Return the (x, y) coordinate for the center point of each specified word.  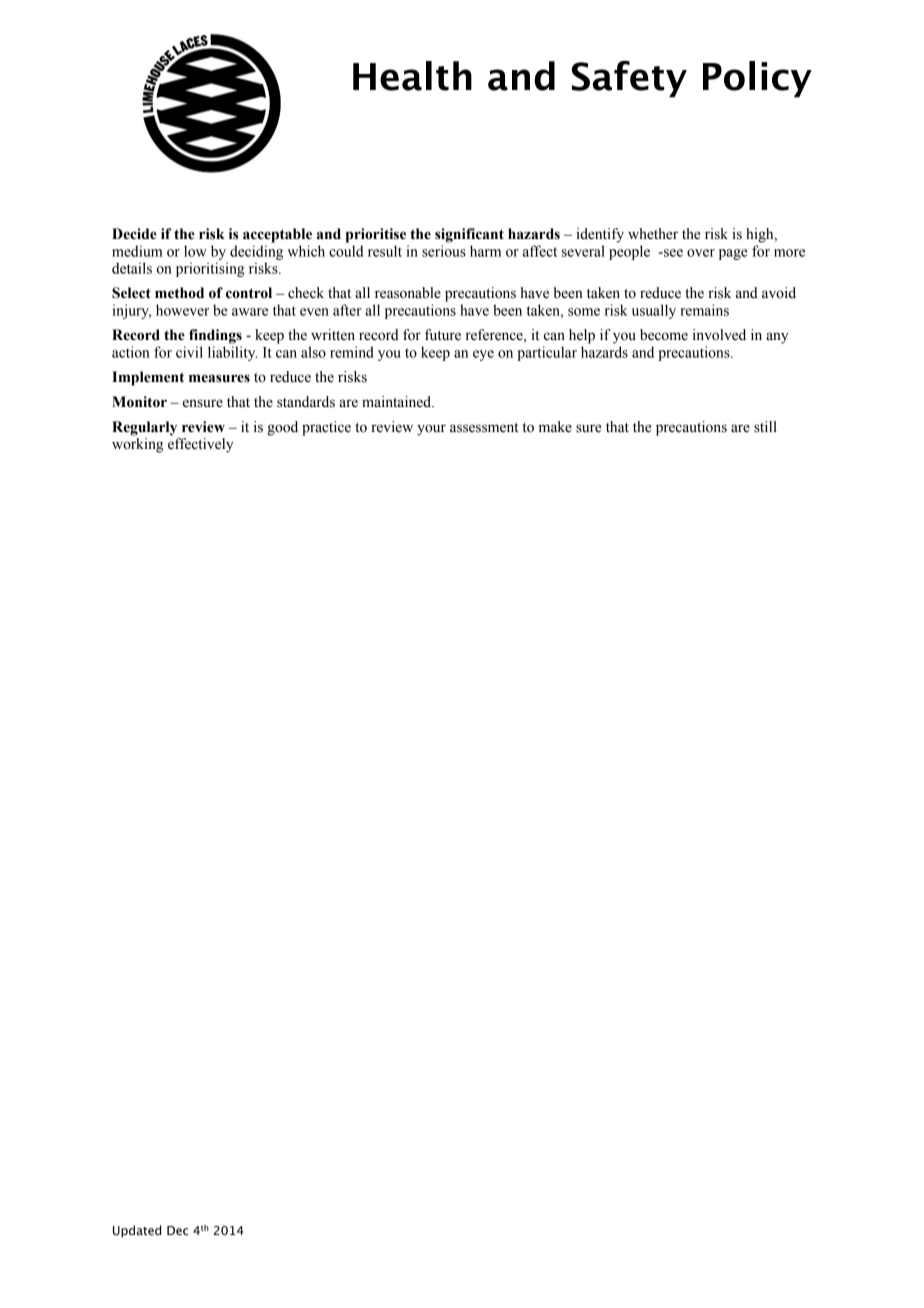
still (765, 427)
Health (412, 76)
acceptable (277, 235)
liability (232, 353)
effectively (200, 445)
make (555, 427)
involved (719, 335)
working (138, 445)
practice (326, 428)
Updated (137, 1231)
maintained (398, 402)
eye (483, 355)
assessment (484, 428)
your (431, 430)
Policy (757, 79)
